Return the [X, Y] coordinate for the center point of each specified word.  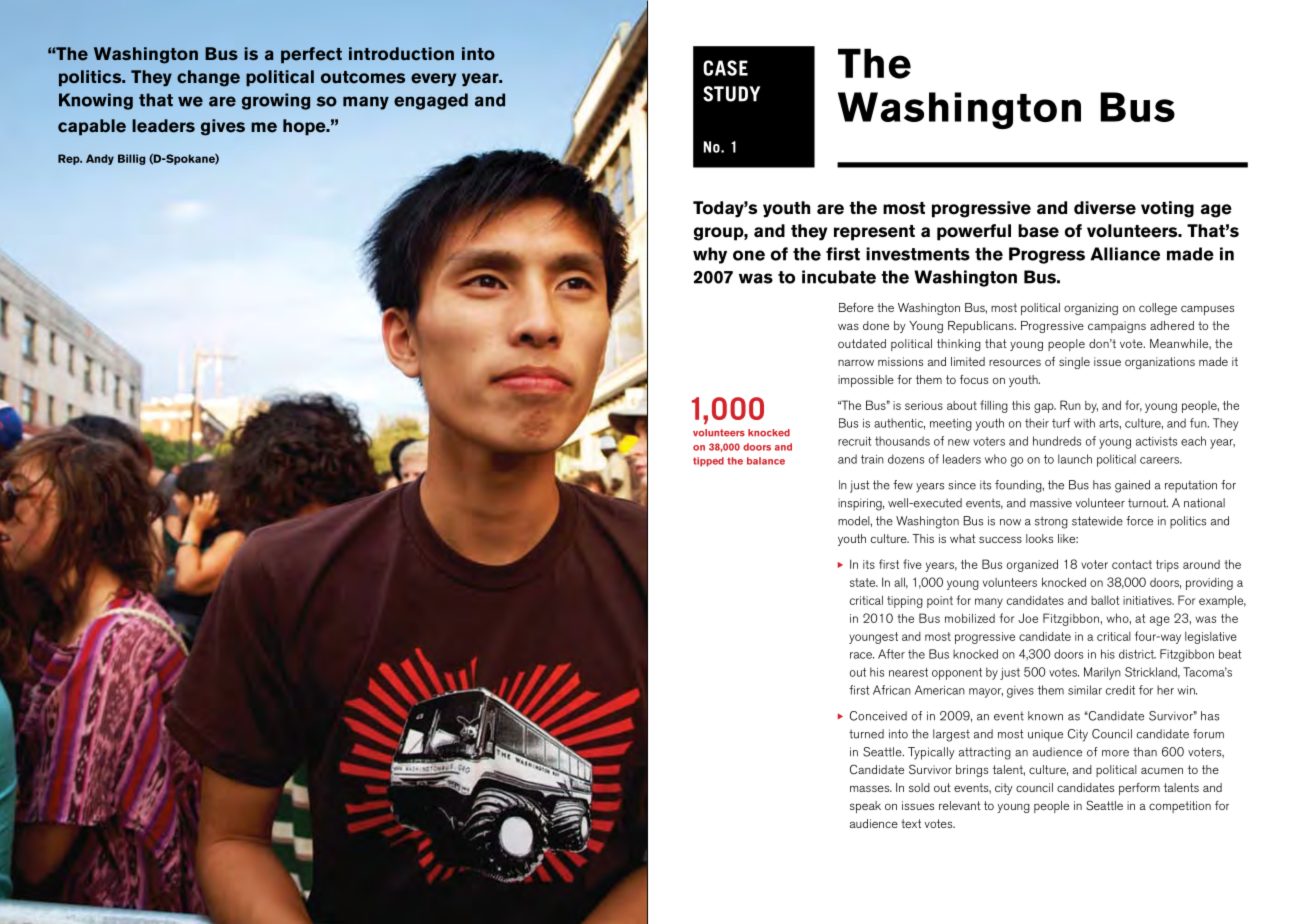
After [891, 654]
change [208, 78]
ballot [1105, 600]
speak [865, 807]
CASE [725, 68]
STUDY [731, 94]
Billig [131, 159]
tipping [905, 602]
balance [766, 461]
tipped [708, 462]
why [710, 255]
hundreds [1057, 441]
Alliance [1125, 254]
